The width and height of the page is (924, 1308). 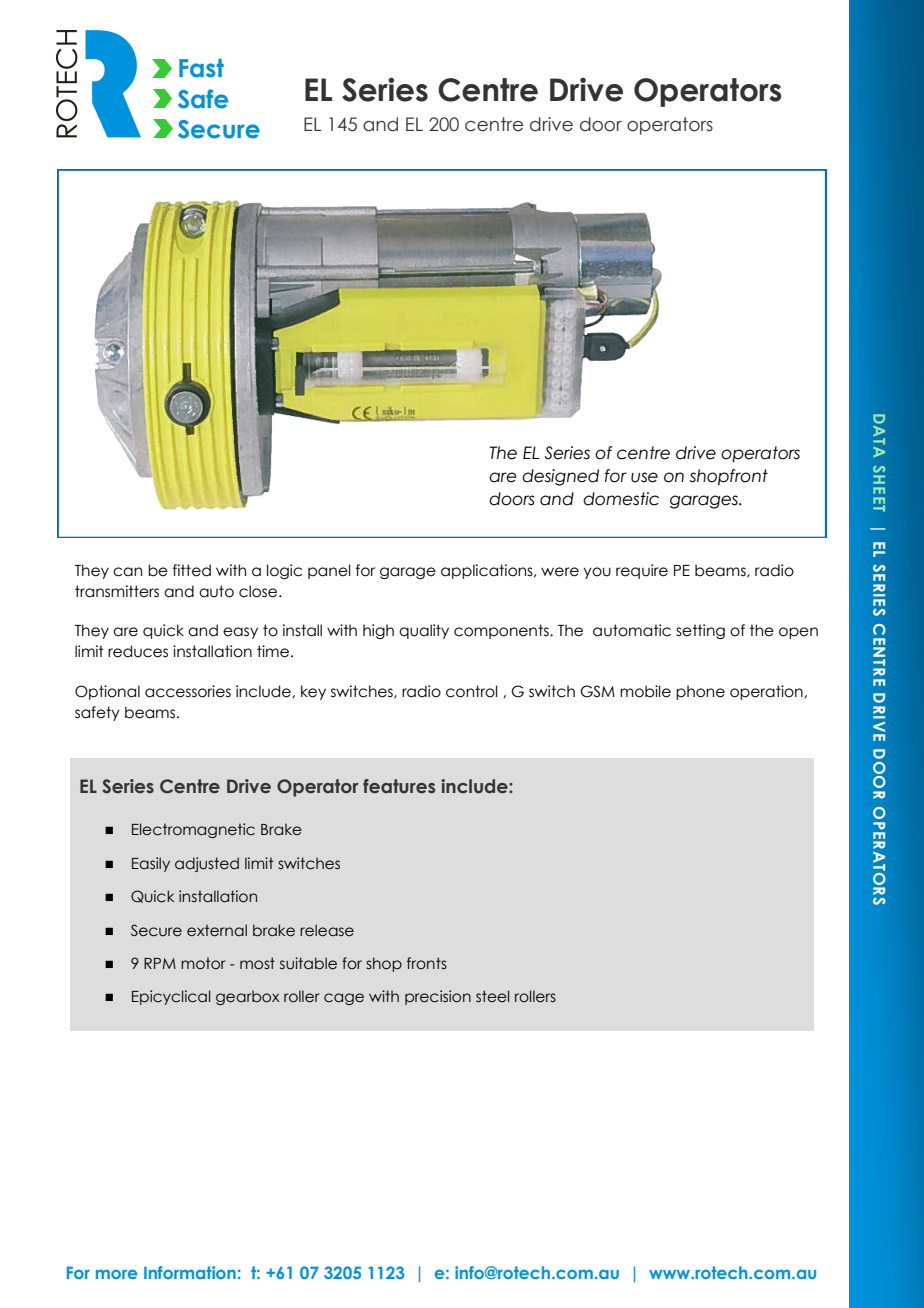 What do you see at coordinates (560, 477) in the page?
I see `designed` at bounding box center [560, 477].
